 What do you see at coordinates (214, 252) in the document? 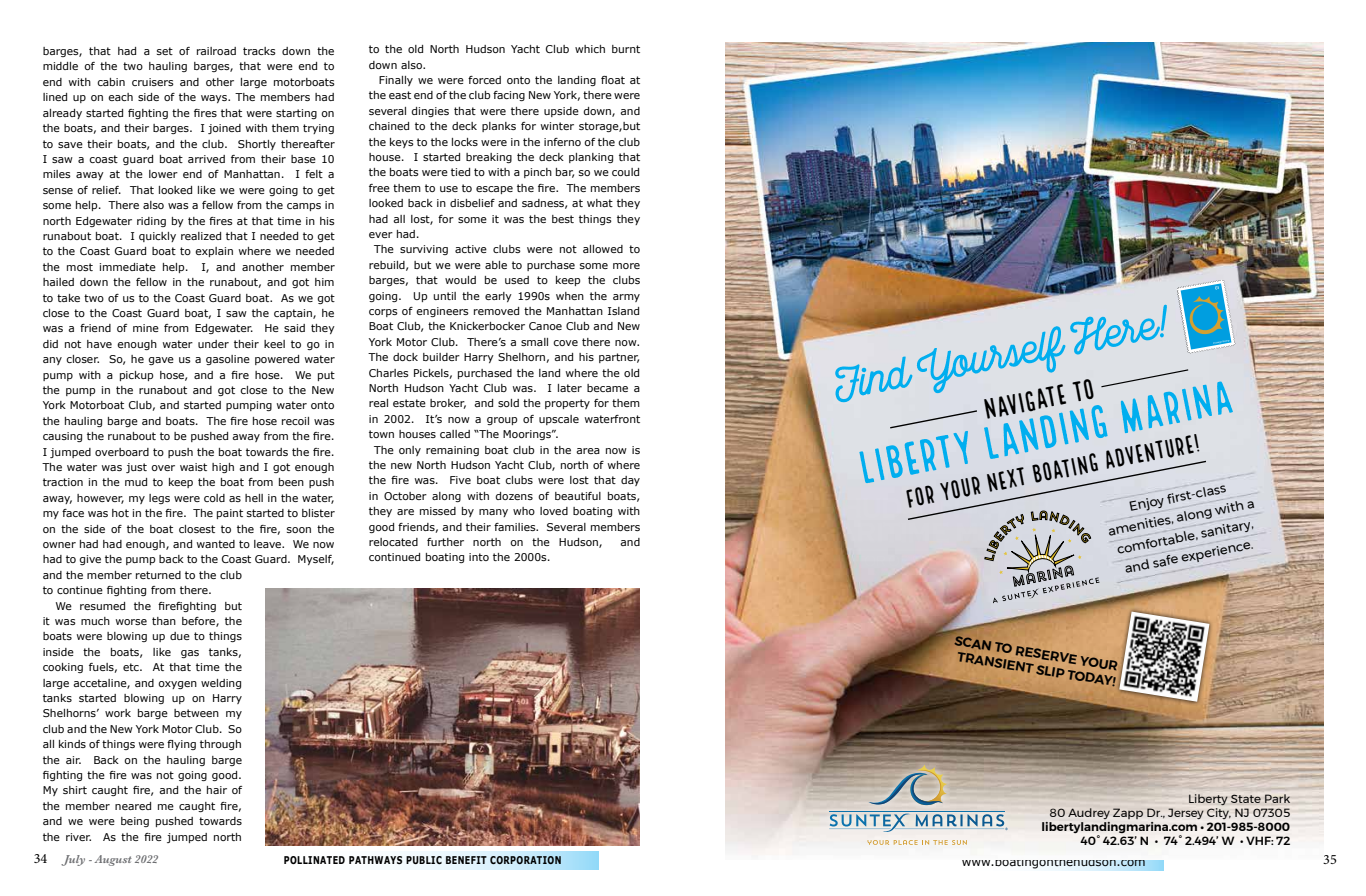
I see `explain` at bounding box center [214, 252].
